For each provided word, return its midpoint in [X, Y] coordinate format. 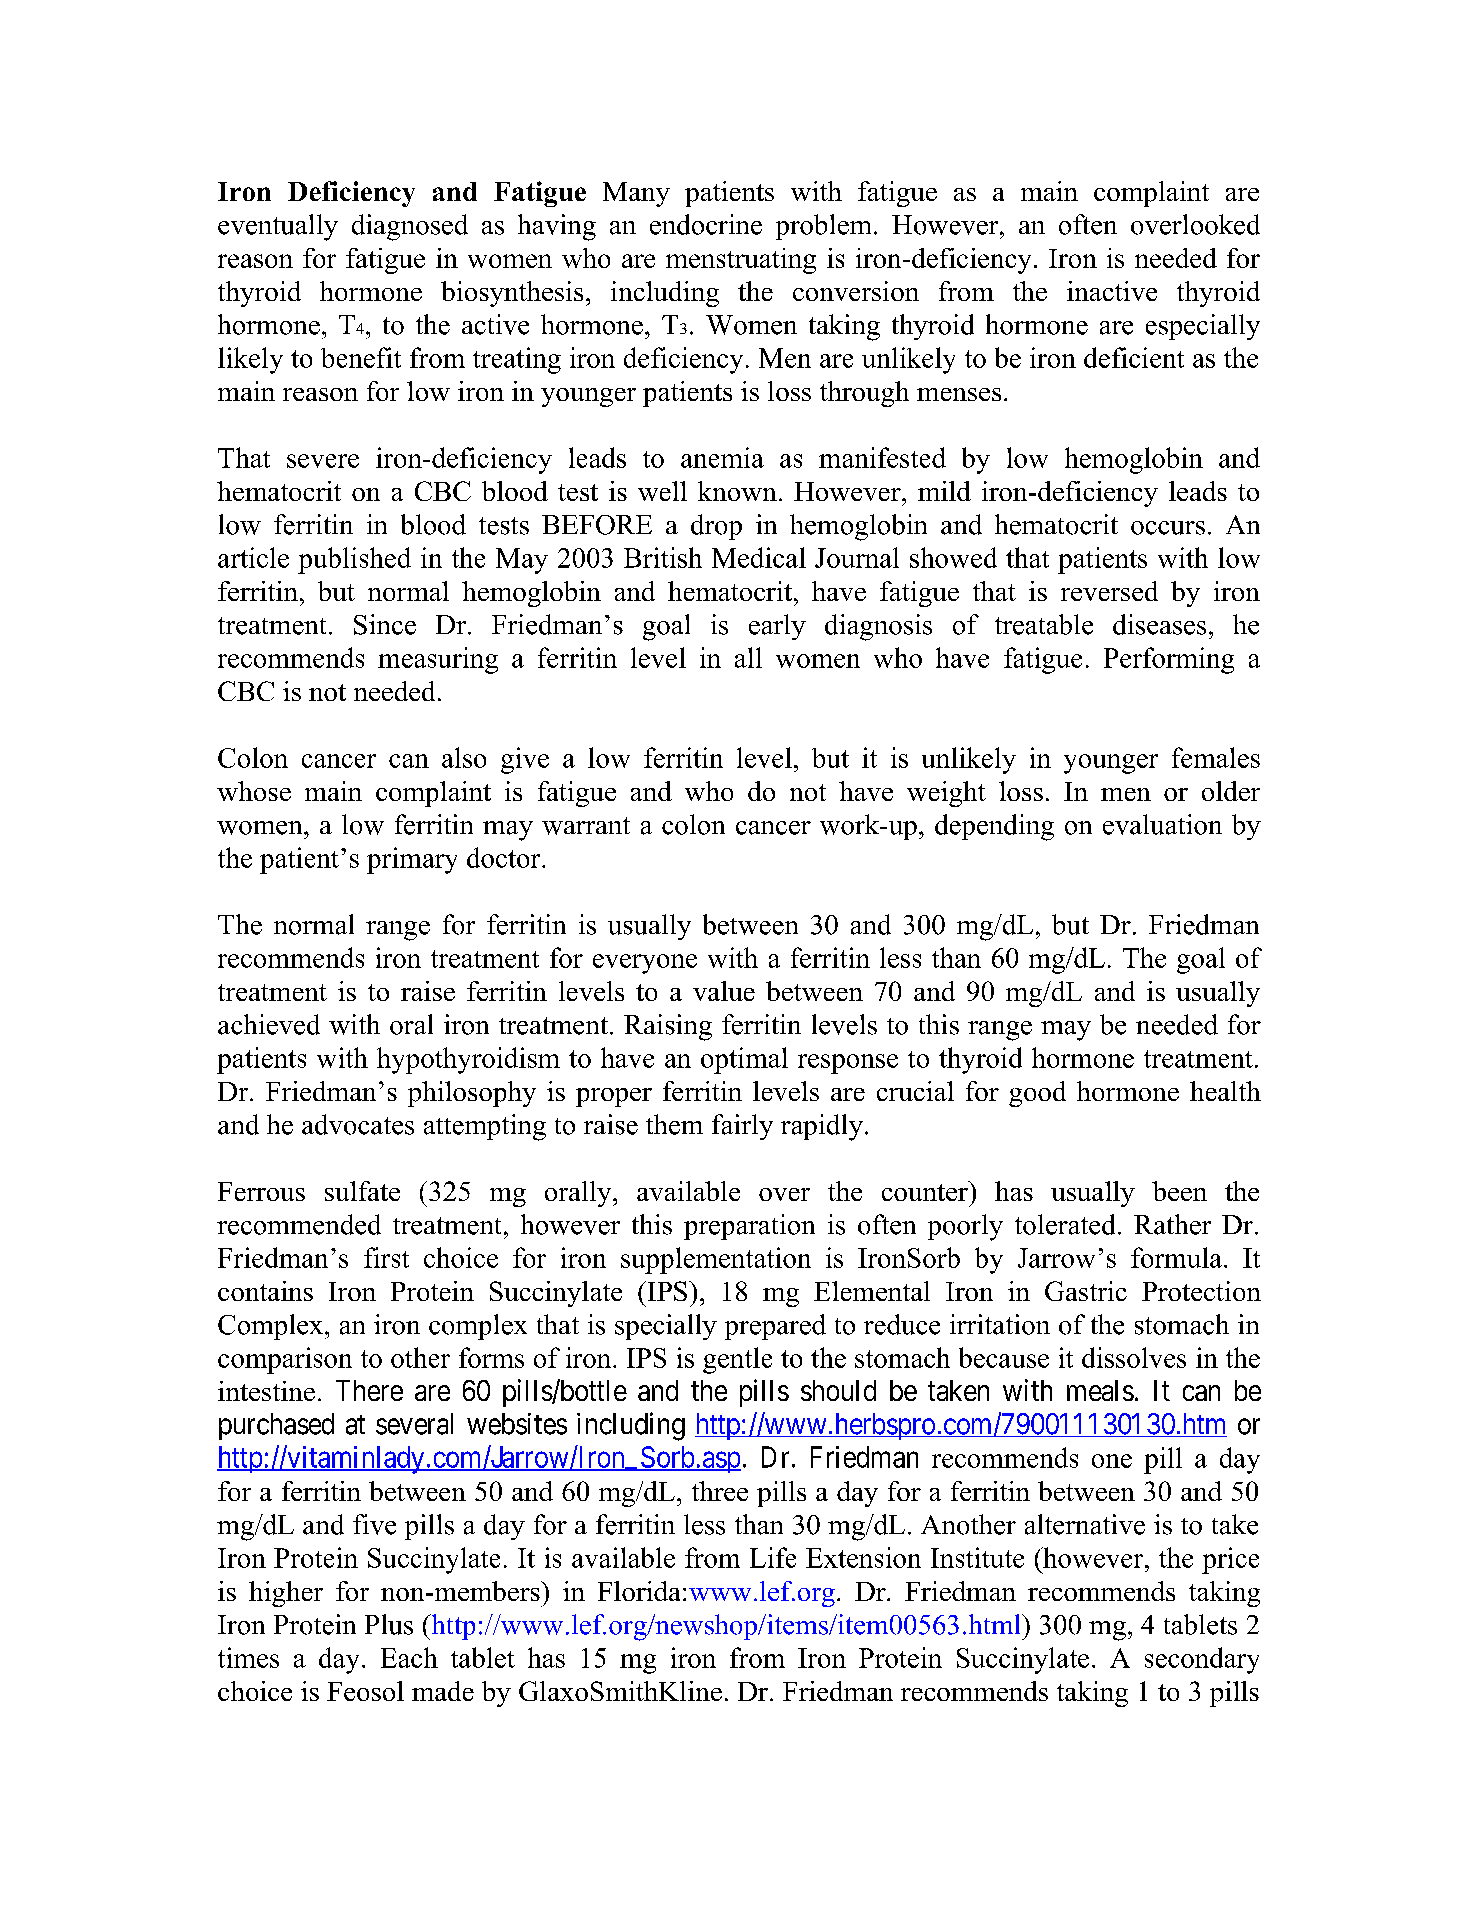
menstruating [741, 261]
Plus [389, 1624]
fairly [742, 1127]
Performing [1169, 660]
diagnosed [410, 227]
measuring [438, 660]
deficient [1134, 357]
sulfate [362, 1191]
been [1179, 1191]
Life [773, 1557]
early [777, 627]
